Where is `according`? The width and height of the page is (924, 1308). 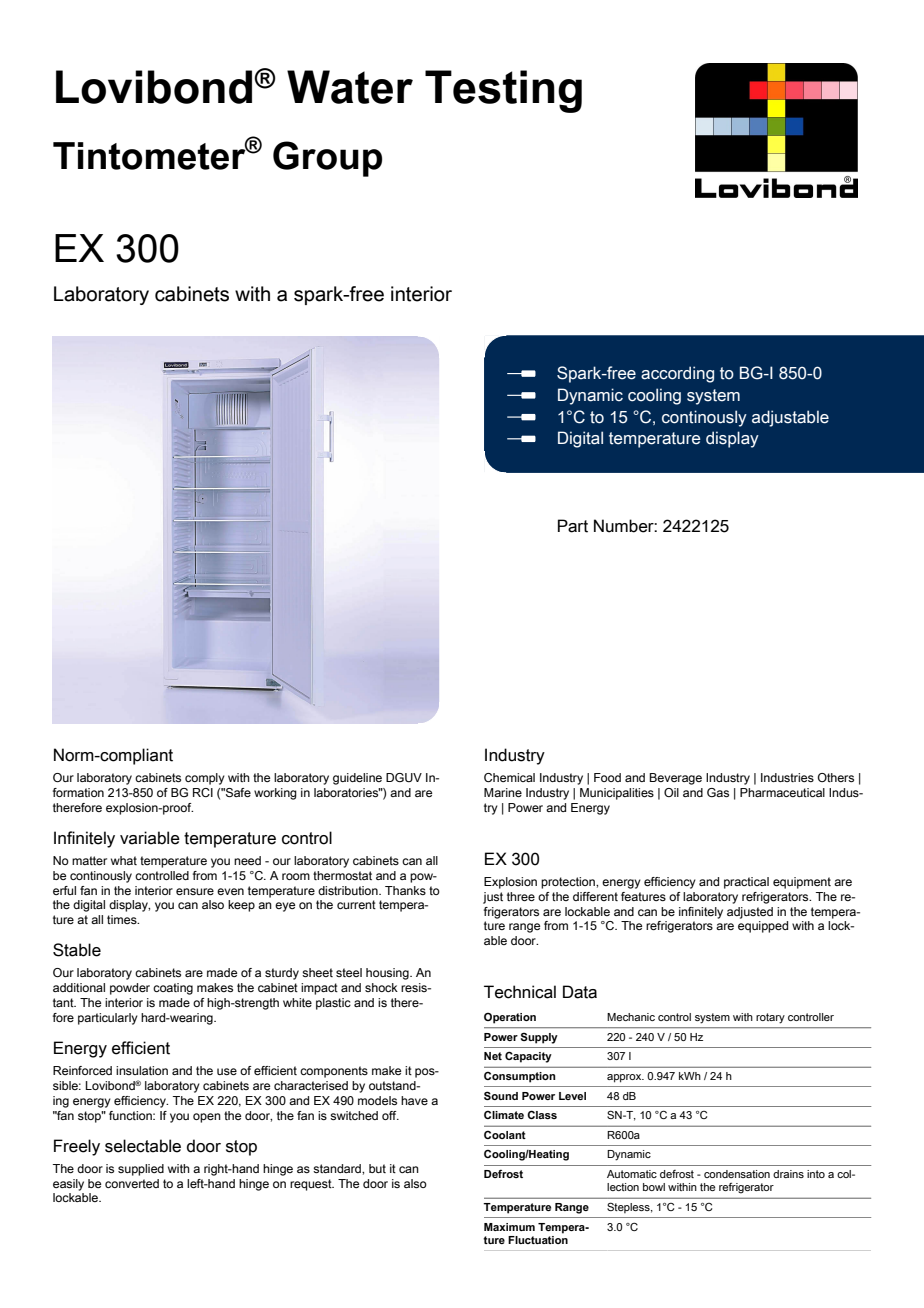 according is located at coordinates (677, 374).
